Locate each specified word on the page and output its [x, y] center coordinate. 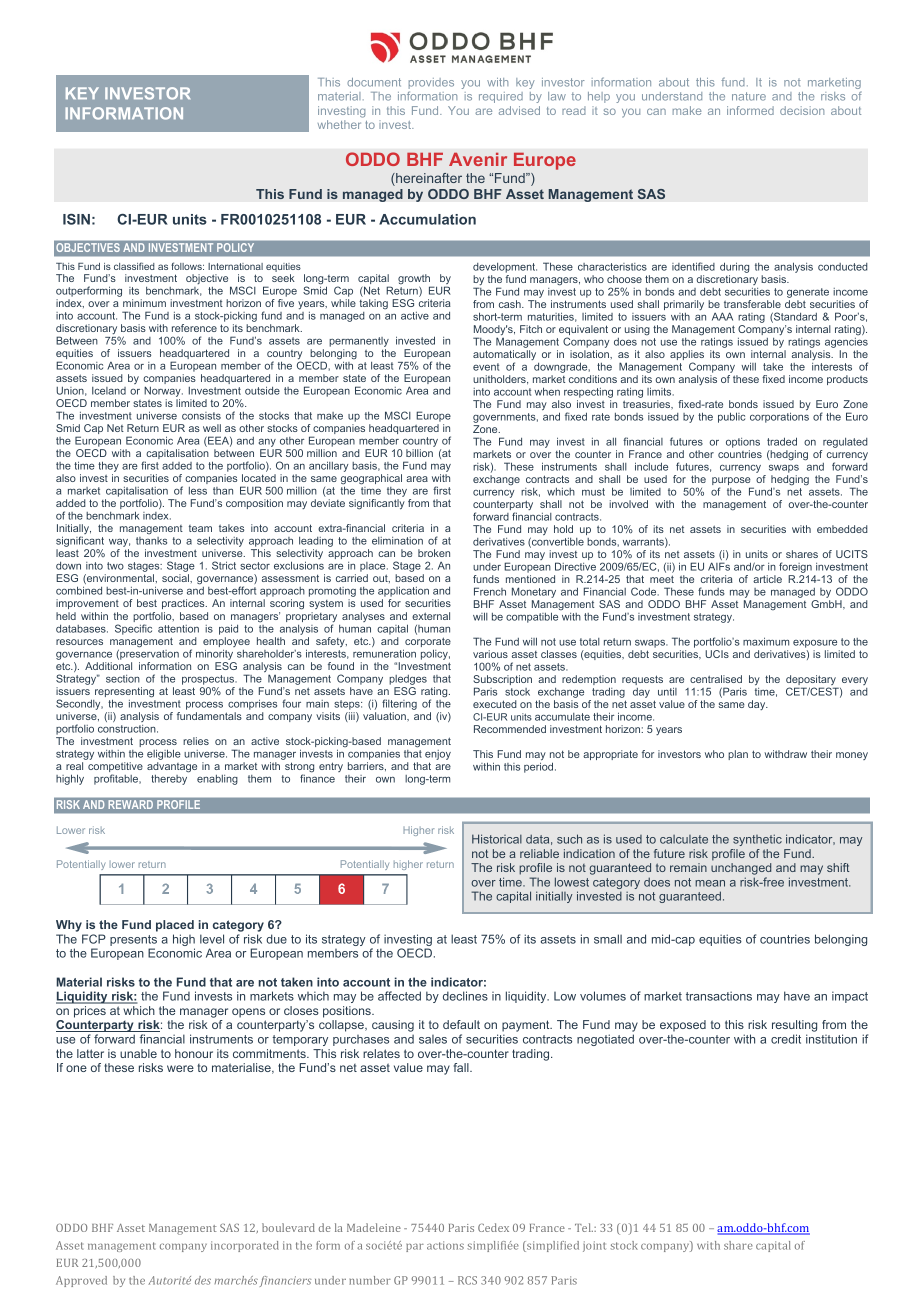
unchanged [741, 869]
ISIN [76, 219]
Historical [497, 839]
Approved [81, 1281]
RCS [467, 1280]
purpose [732, 482]
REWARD [131, 804]
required [501, 97]
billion [419, 453]
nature [749, 96]
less [198, 491]
